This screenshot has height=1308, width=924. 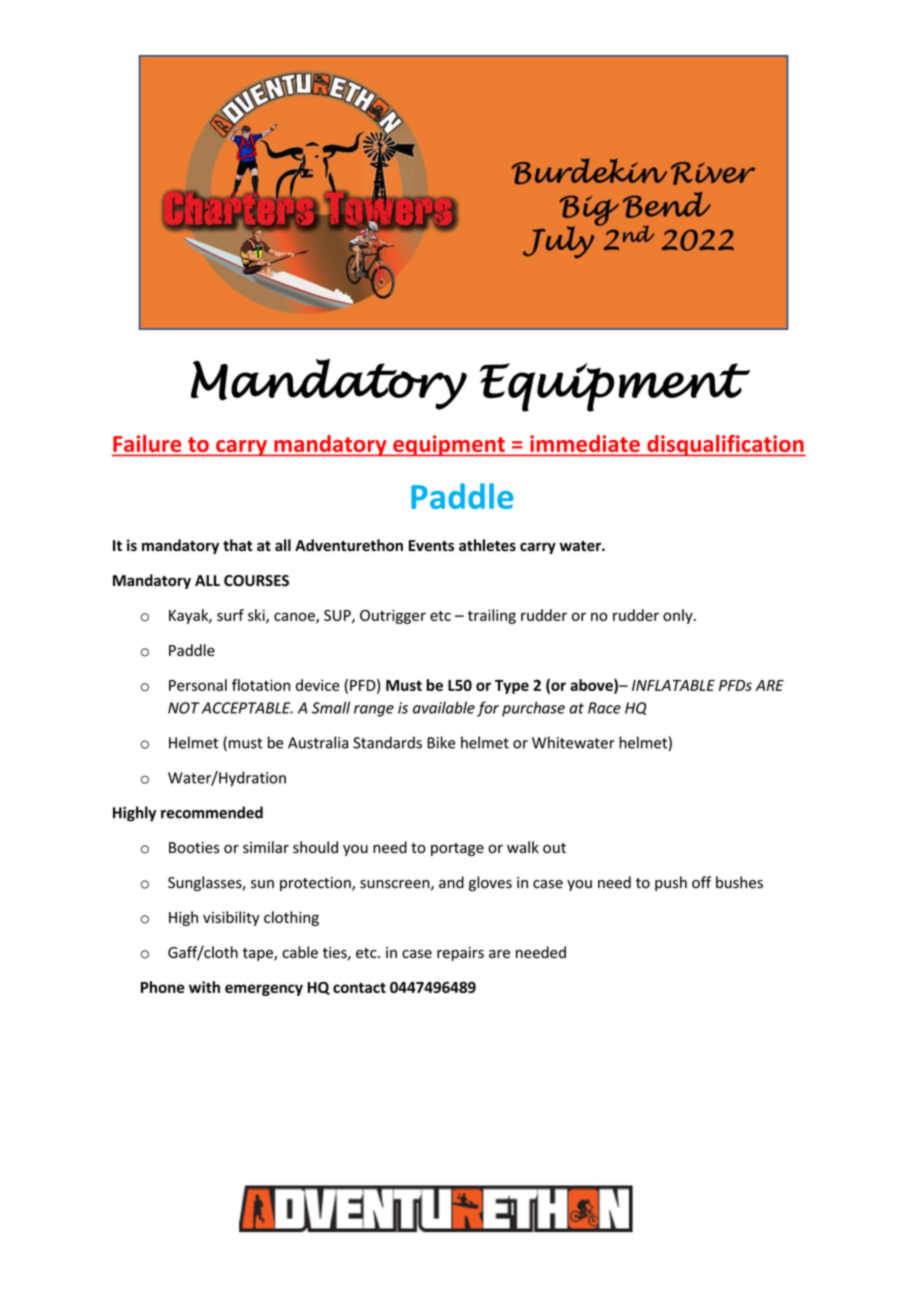 I want to click on trailing, so click(x=492, y=616).
